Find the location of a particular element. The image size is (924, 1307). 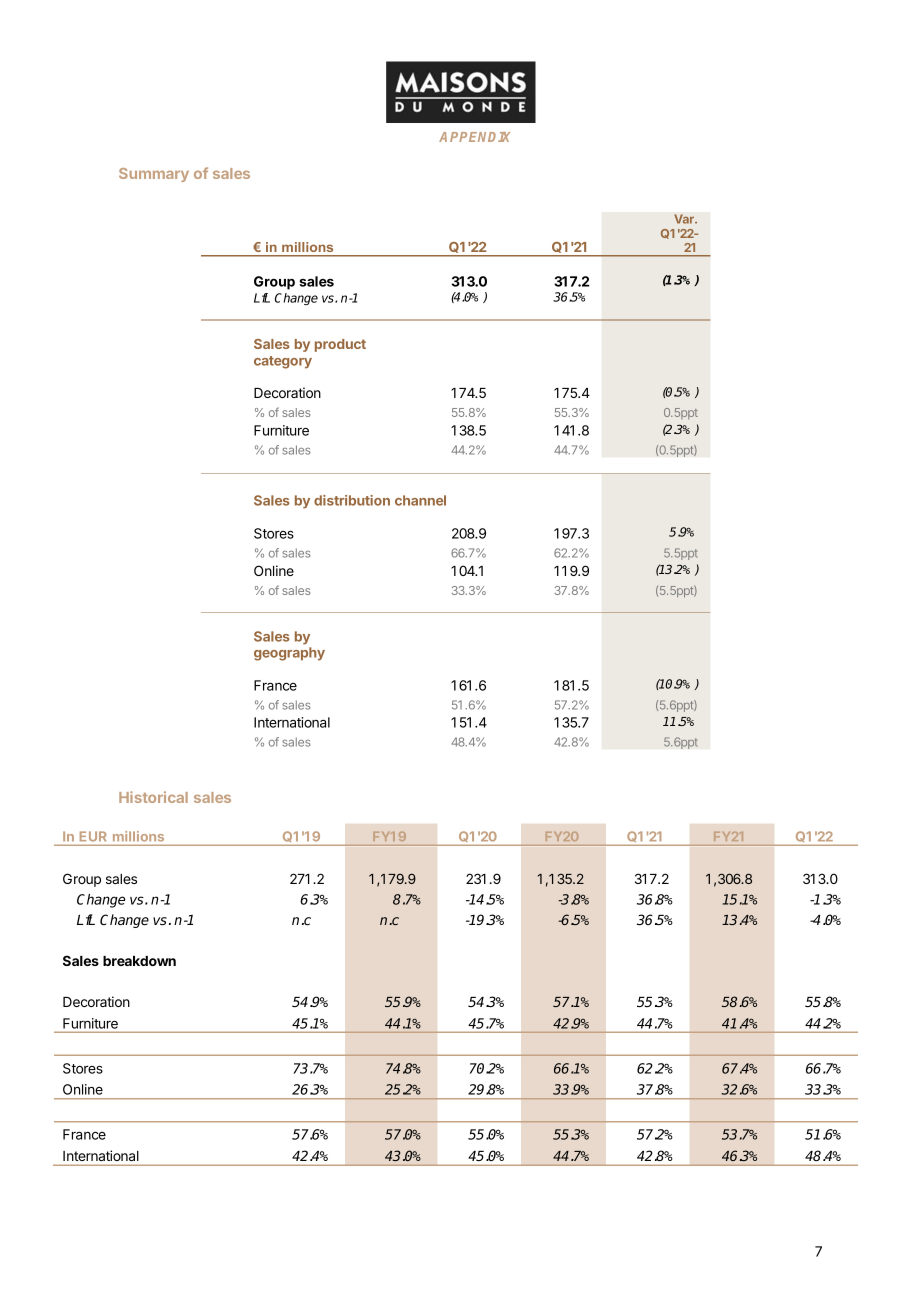

EUR is located at coordinates (93, 836).
